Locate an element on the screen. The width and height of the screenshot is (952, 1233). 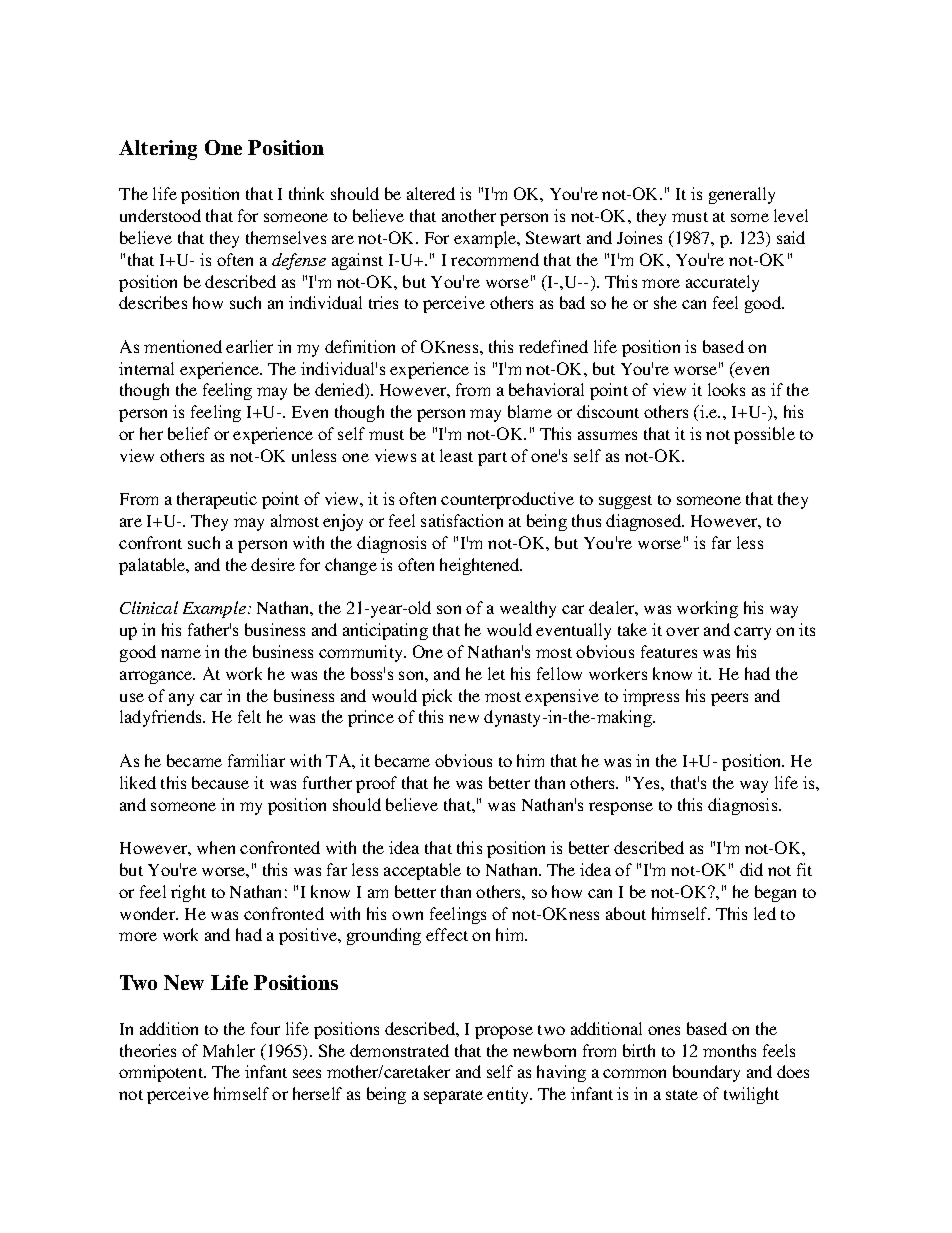
proof is located at coordinates (376, 784).
